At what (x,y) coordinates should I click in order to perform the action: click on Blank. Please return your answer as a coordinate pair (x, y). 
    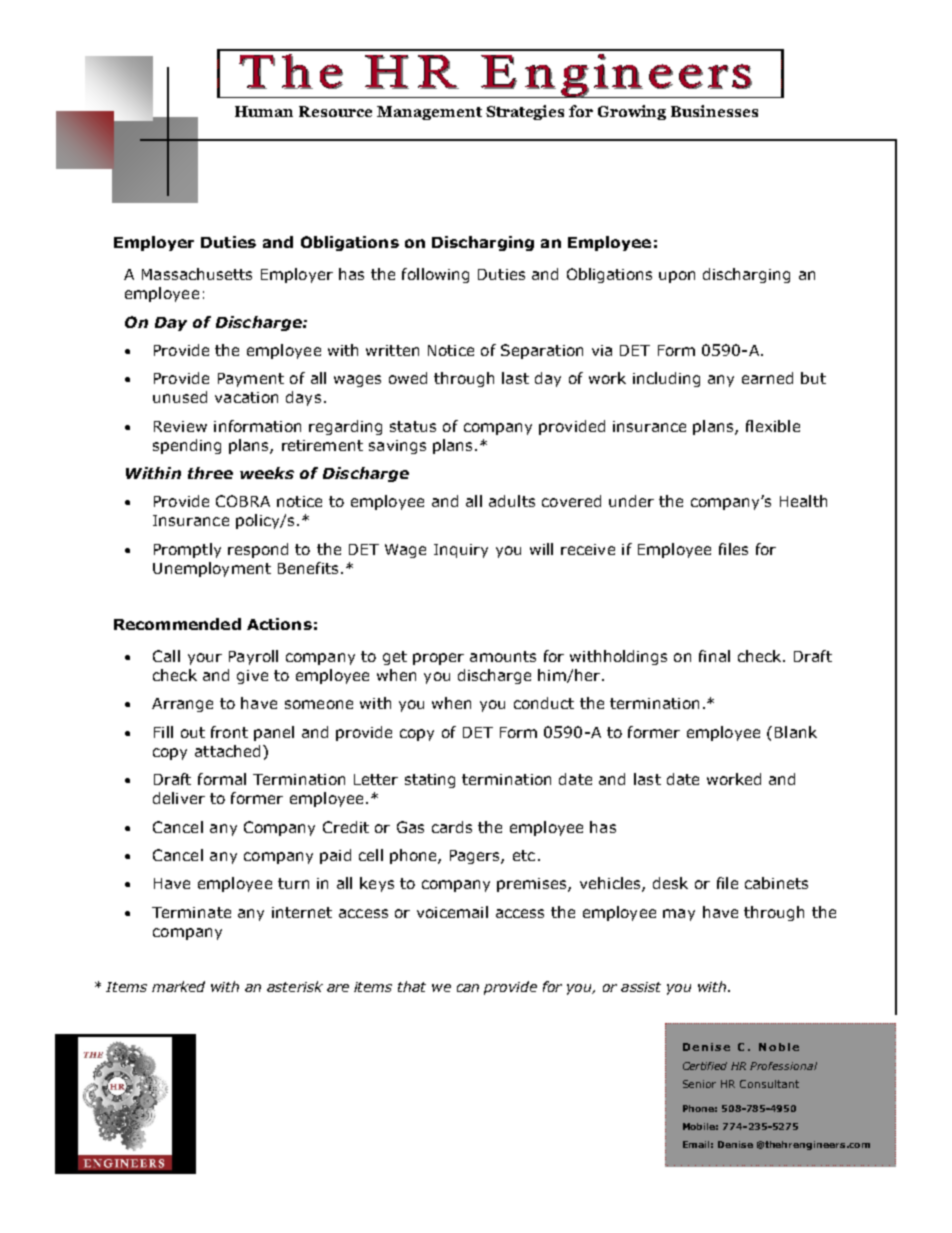
    Looking at the image, I should click on (796, 732).
